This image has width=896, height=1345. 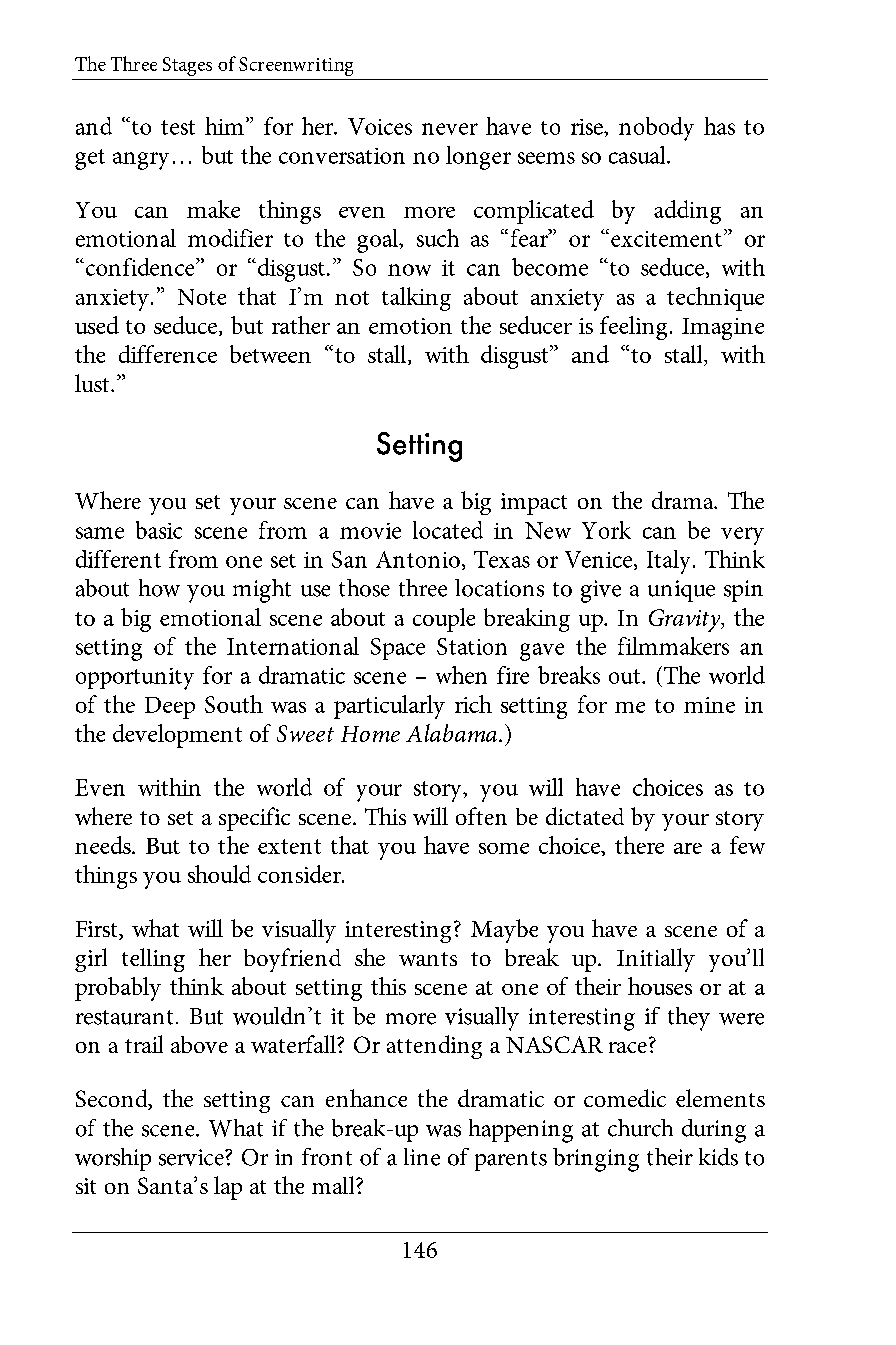 I want to click on nobody, so click(x=656, y=129).
